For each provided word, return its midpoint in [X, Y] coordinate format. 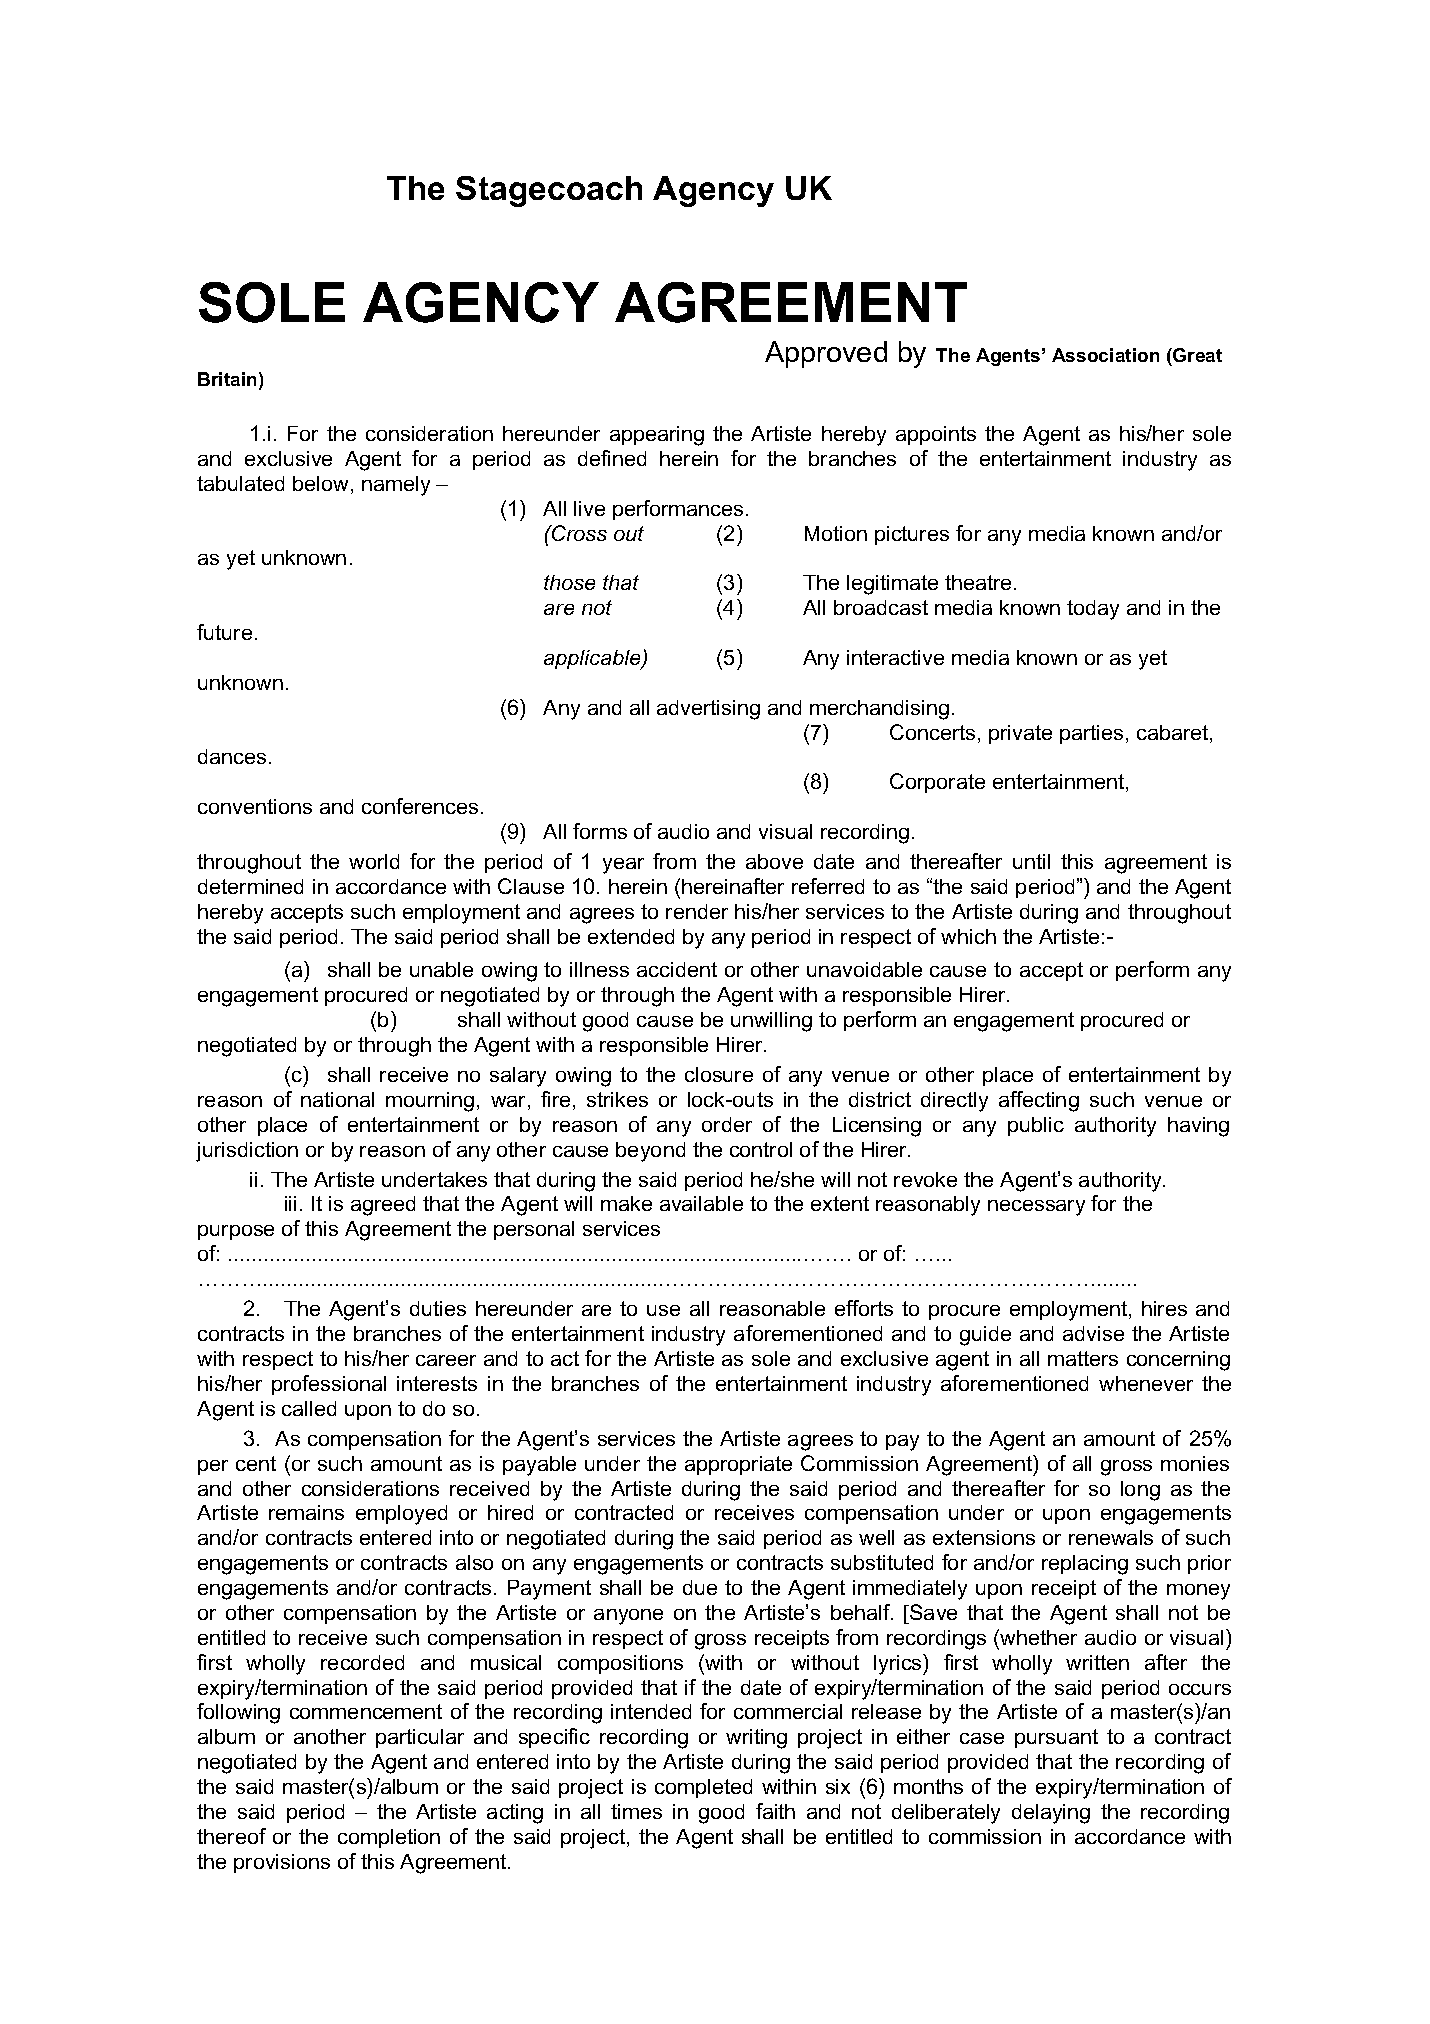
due [700, 1587]
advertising [708, 710]
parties [1091, 734]
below [322, 485]
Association [1105, 355]
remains [306, 1512]
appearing [657, 436]
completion [389, 1838]
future [224, 632]
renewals [1111, 1537]
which [968, 936]
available [701, 1203]
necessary [1036, 1208]
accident [677, 969]
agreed [383, 1206]
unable [441, 969]
